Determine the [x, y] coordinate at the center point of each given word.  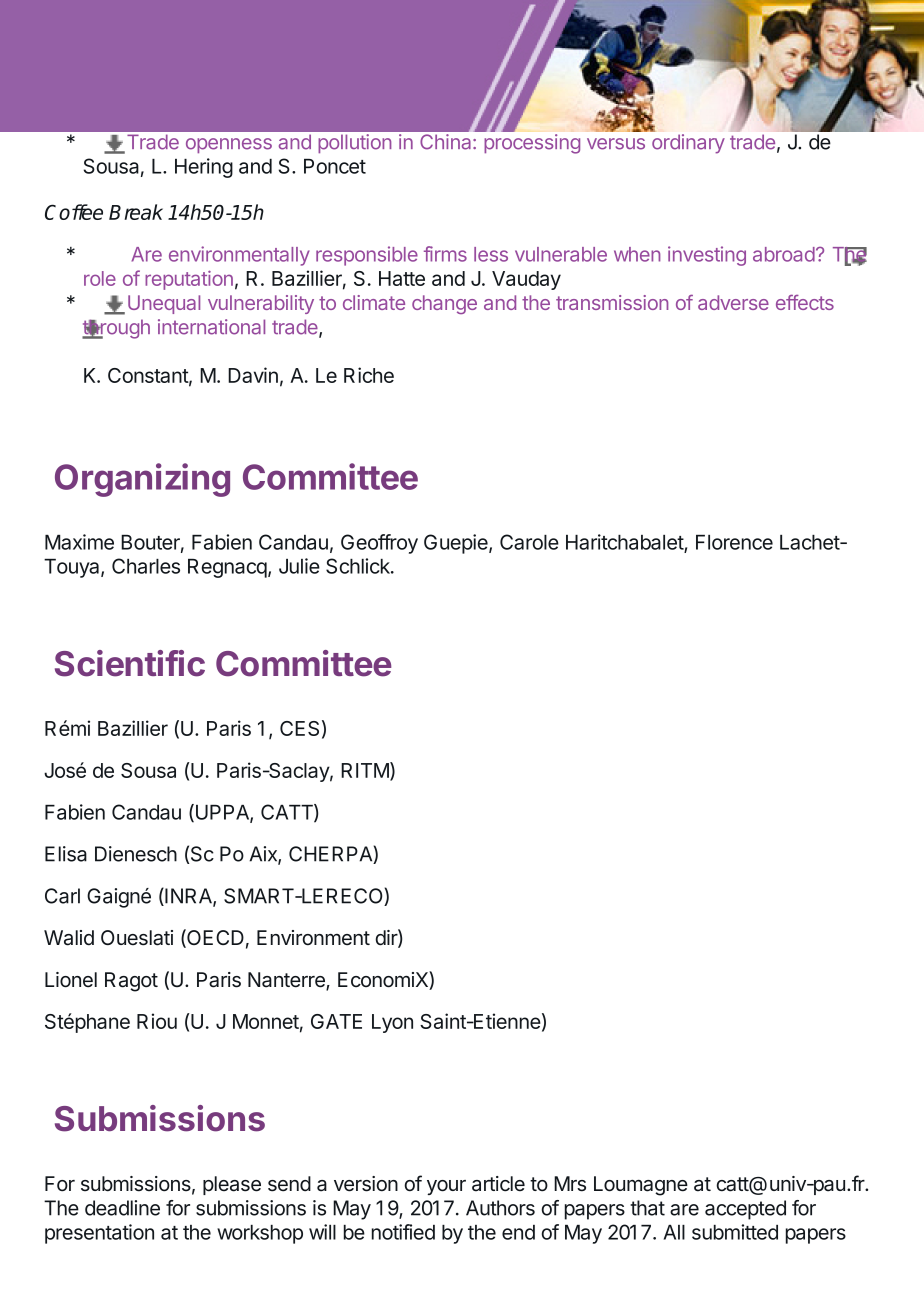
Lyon [392, 1023]
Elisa [66, 854]
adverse [733, 302]
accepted [745, 1210]
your [446, 1187]
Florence [734, 542]
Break [136, 212]
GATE [336, 1021]
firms [445, 254]
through [116, 329]
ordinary [688, 144]
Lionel [71, 980]
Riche [369, 375]
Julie [299, 566]
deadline [122, 1208]
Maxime [79, 542]
